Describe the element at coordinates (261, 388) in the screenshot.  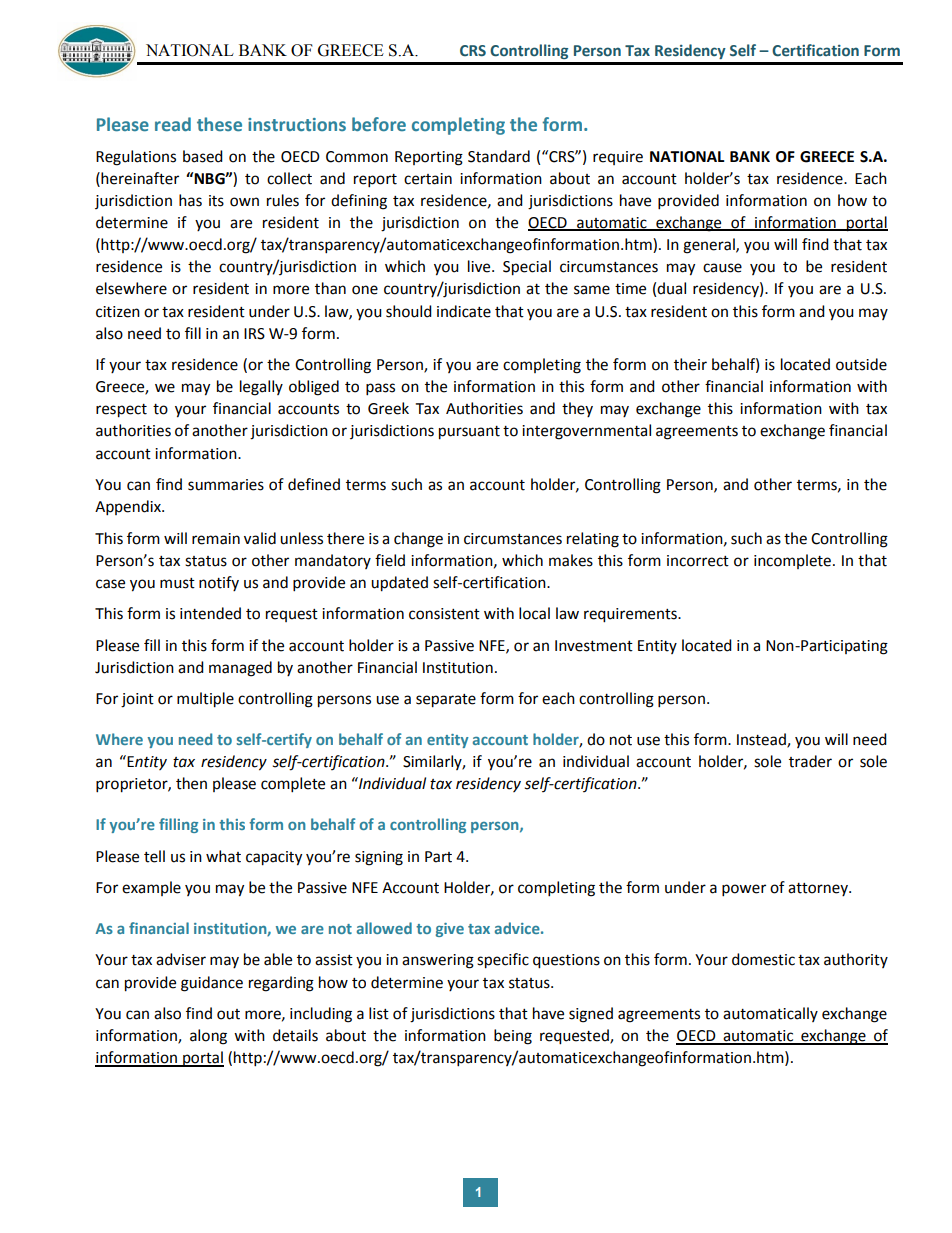
I see `legally` at that location.
